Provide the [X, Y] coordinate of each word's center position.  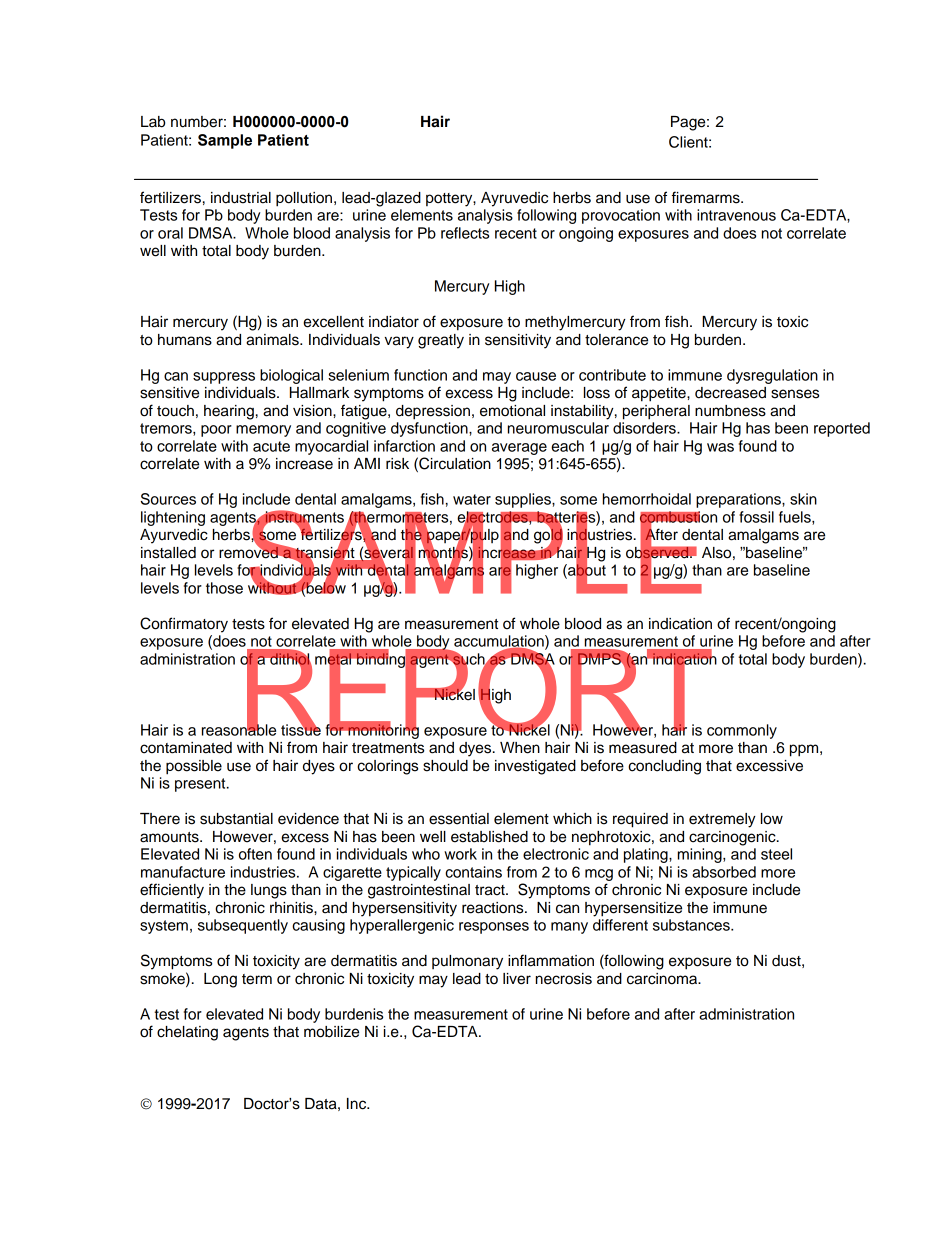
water [472, 499]
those [224, 588]
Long [220, 980]
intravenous [736, 215]
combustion [678, 518]
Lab [153, 122]
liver [517, 979]
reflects [465, 233]
